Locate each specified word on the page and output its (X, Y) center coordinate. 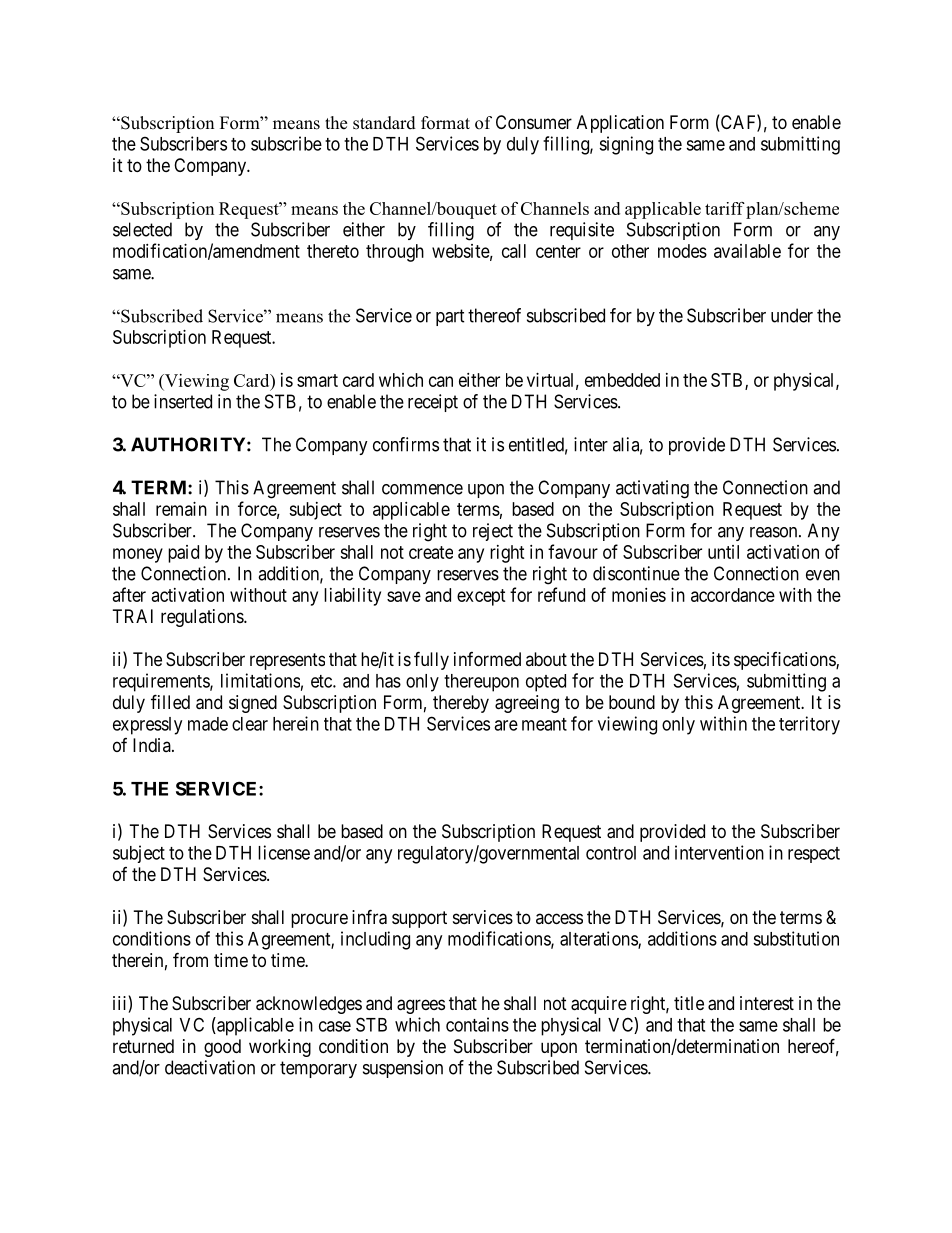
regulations (203, 618)
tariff (725, 208)
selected (142, 229)
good (222, 1048)
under (792, 315)
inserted (183, 401)
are (506, 725)
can (441, 381)
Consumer (534, 122)
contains (477, 1024)
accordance (733, 595)
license (284, 852)
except (481, 597)
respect (814, 855)
